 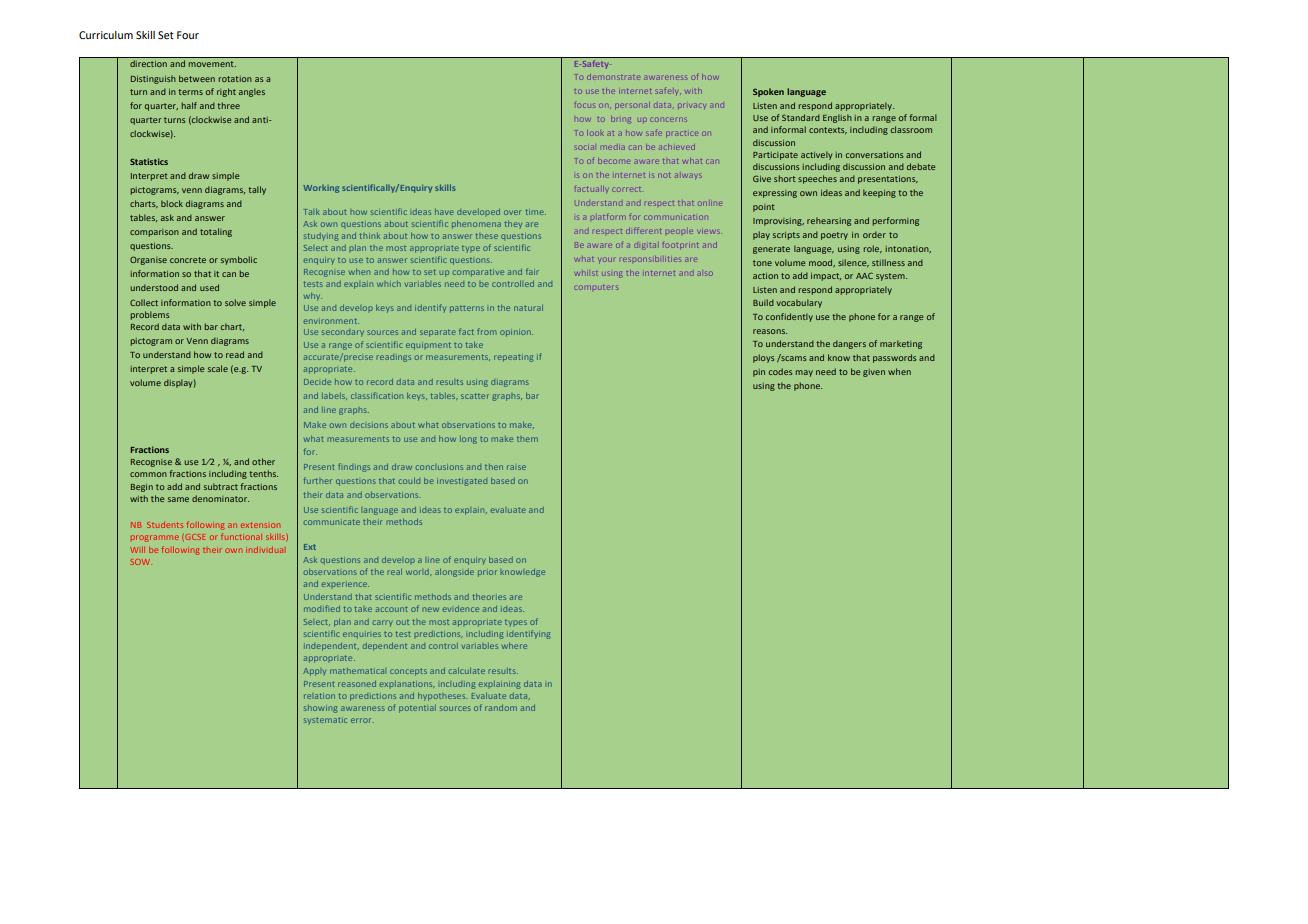 I want to click on functional, so click(x=241, y=536).
